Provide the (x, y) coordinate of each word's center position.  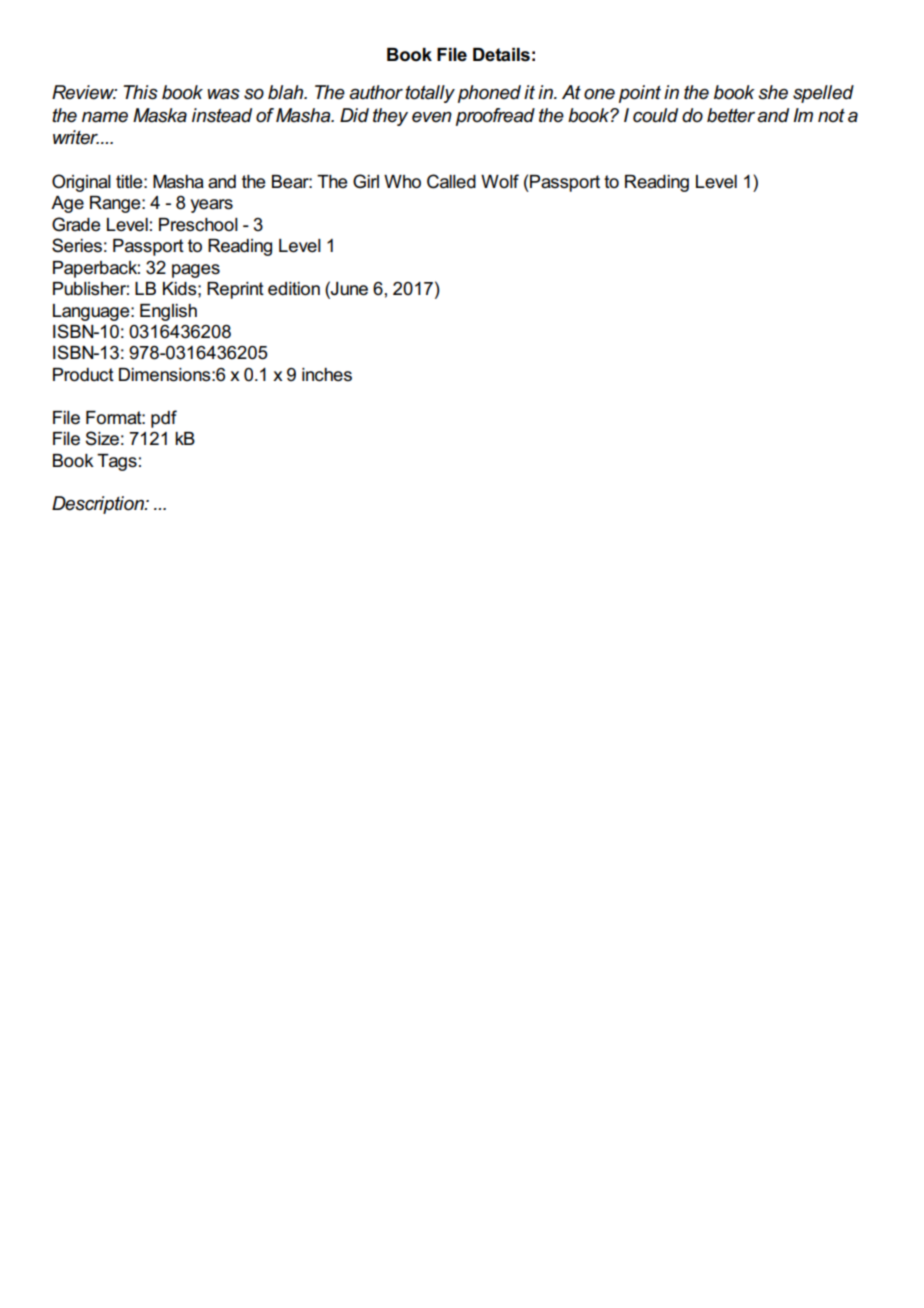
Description (99, 505)
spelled (823, 94)
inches (327, 375)
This (140, 92)
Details (501, 55)
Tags (117, 462)
